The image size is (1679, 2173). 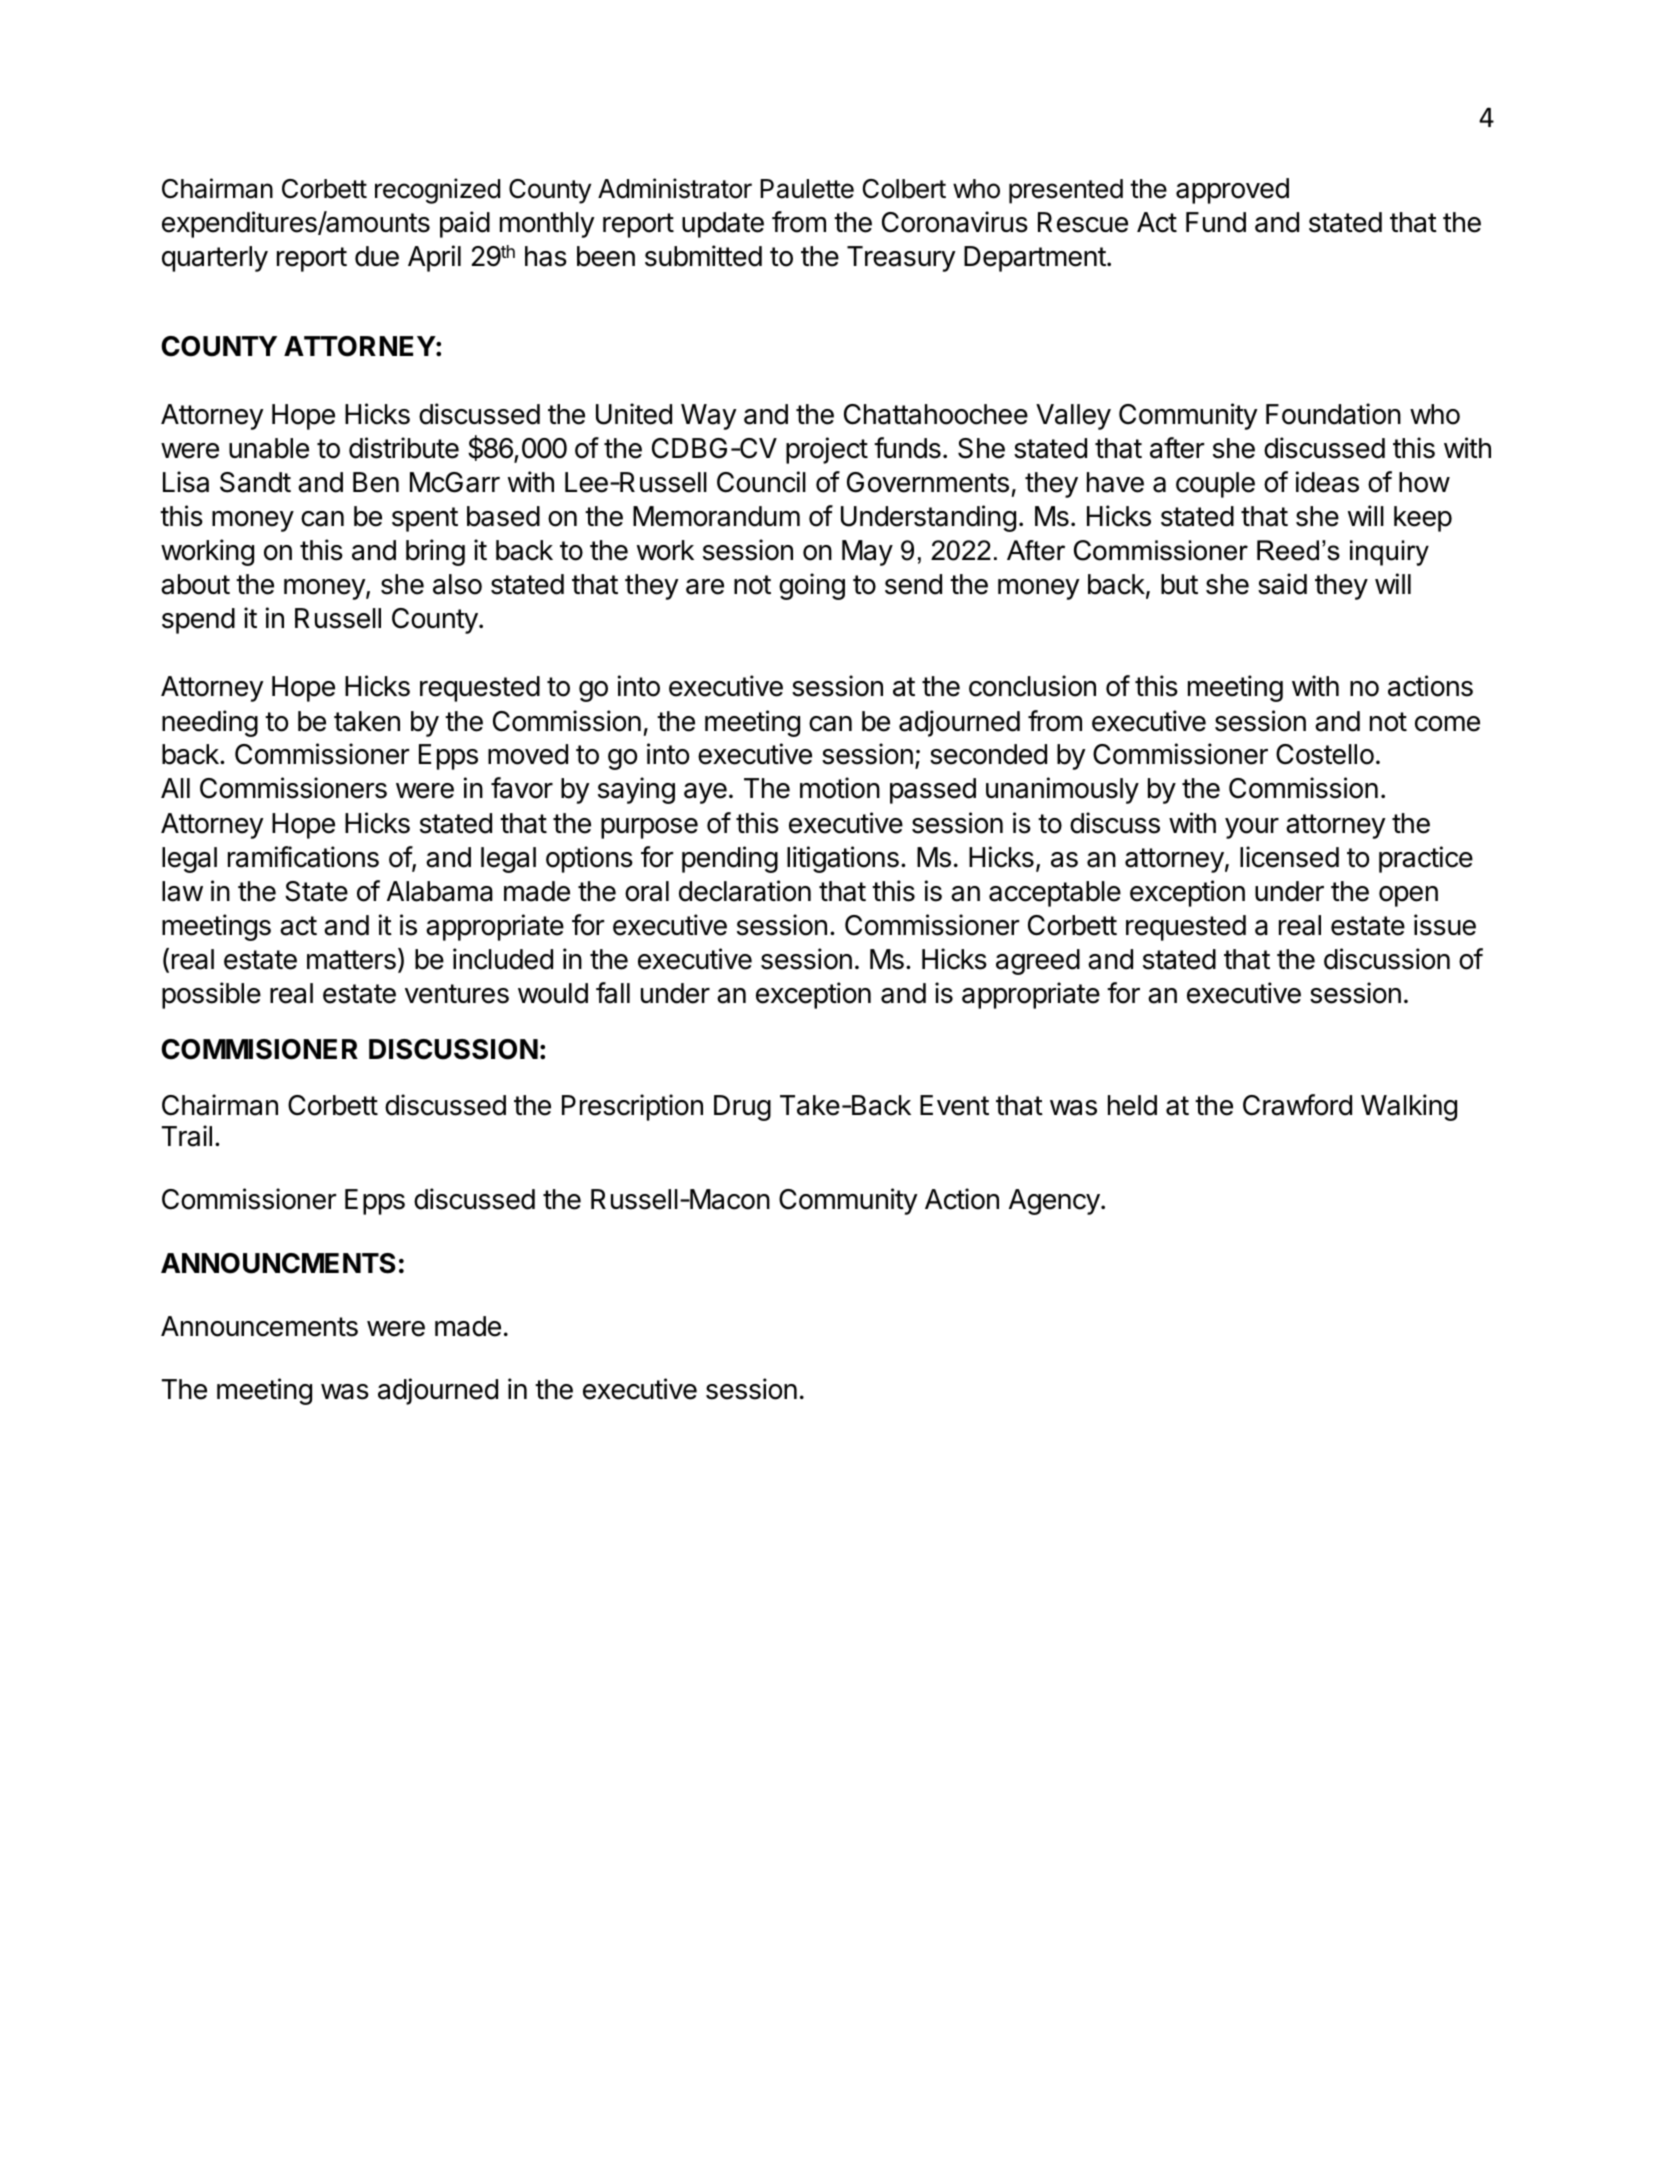 What do you see at coordinates (435, 552) in the document?
I see `bring` at bounding box center [435, 552].
